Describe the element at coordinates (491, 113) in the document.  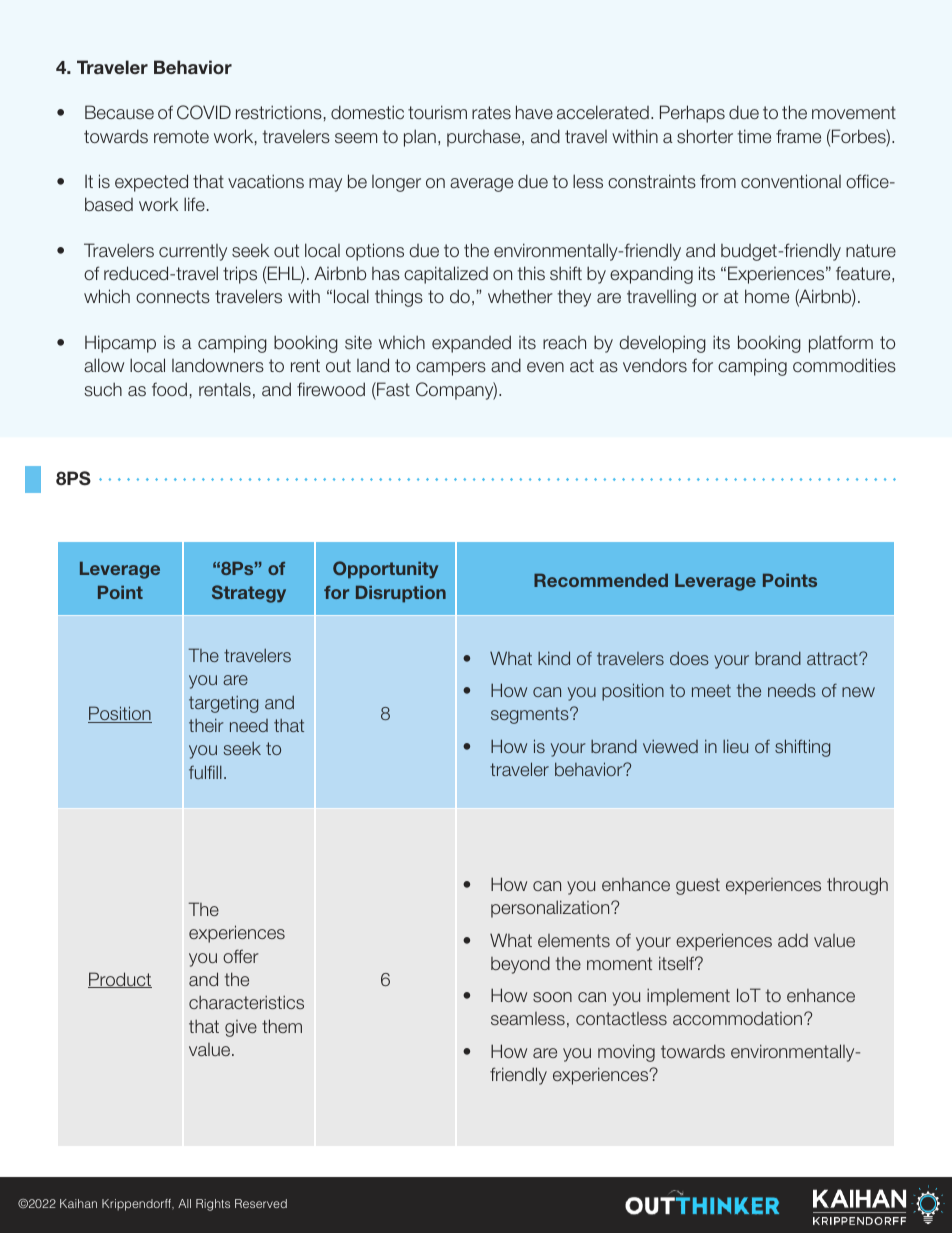
I see `rates` at that location.
